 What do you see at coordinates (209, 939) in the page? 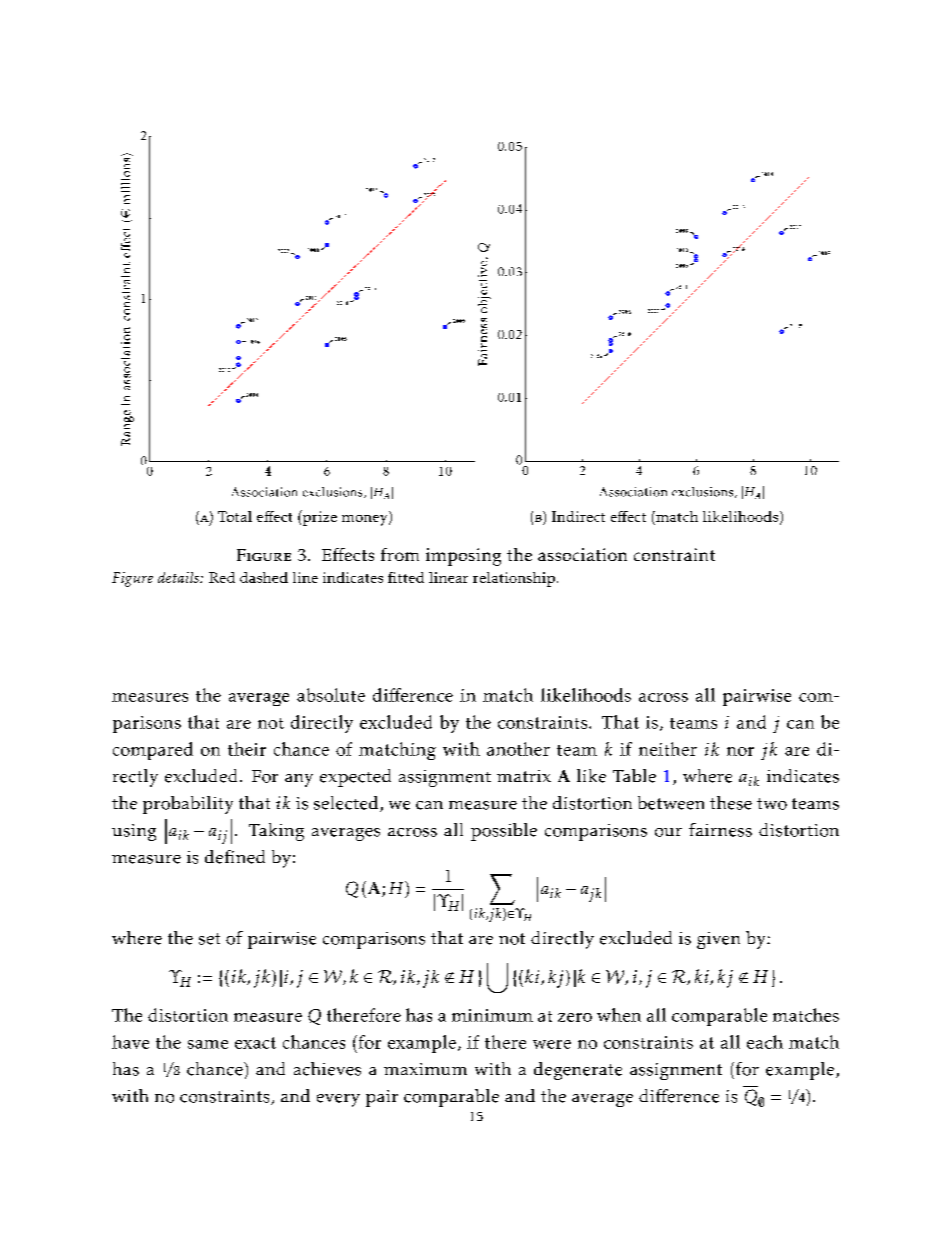
I see `set` at bounding box center [209, 939].
